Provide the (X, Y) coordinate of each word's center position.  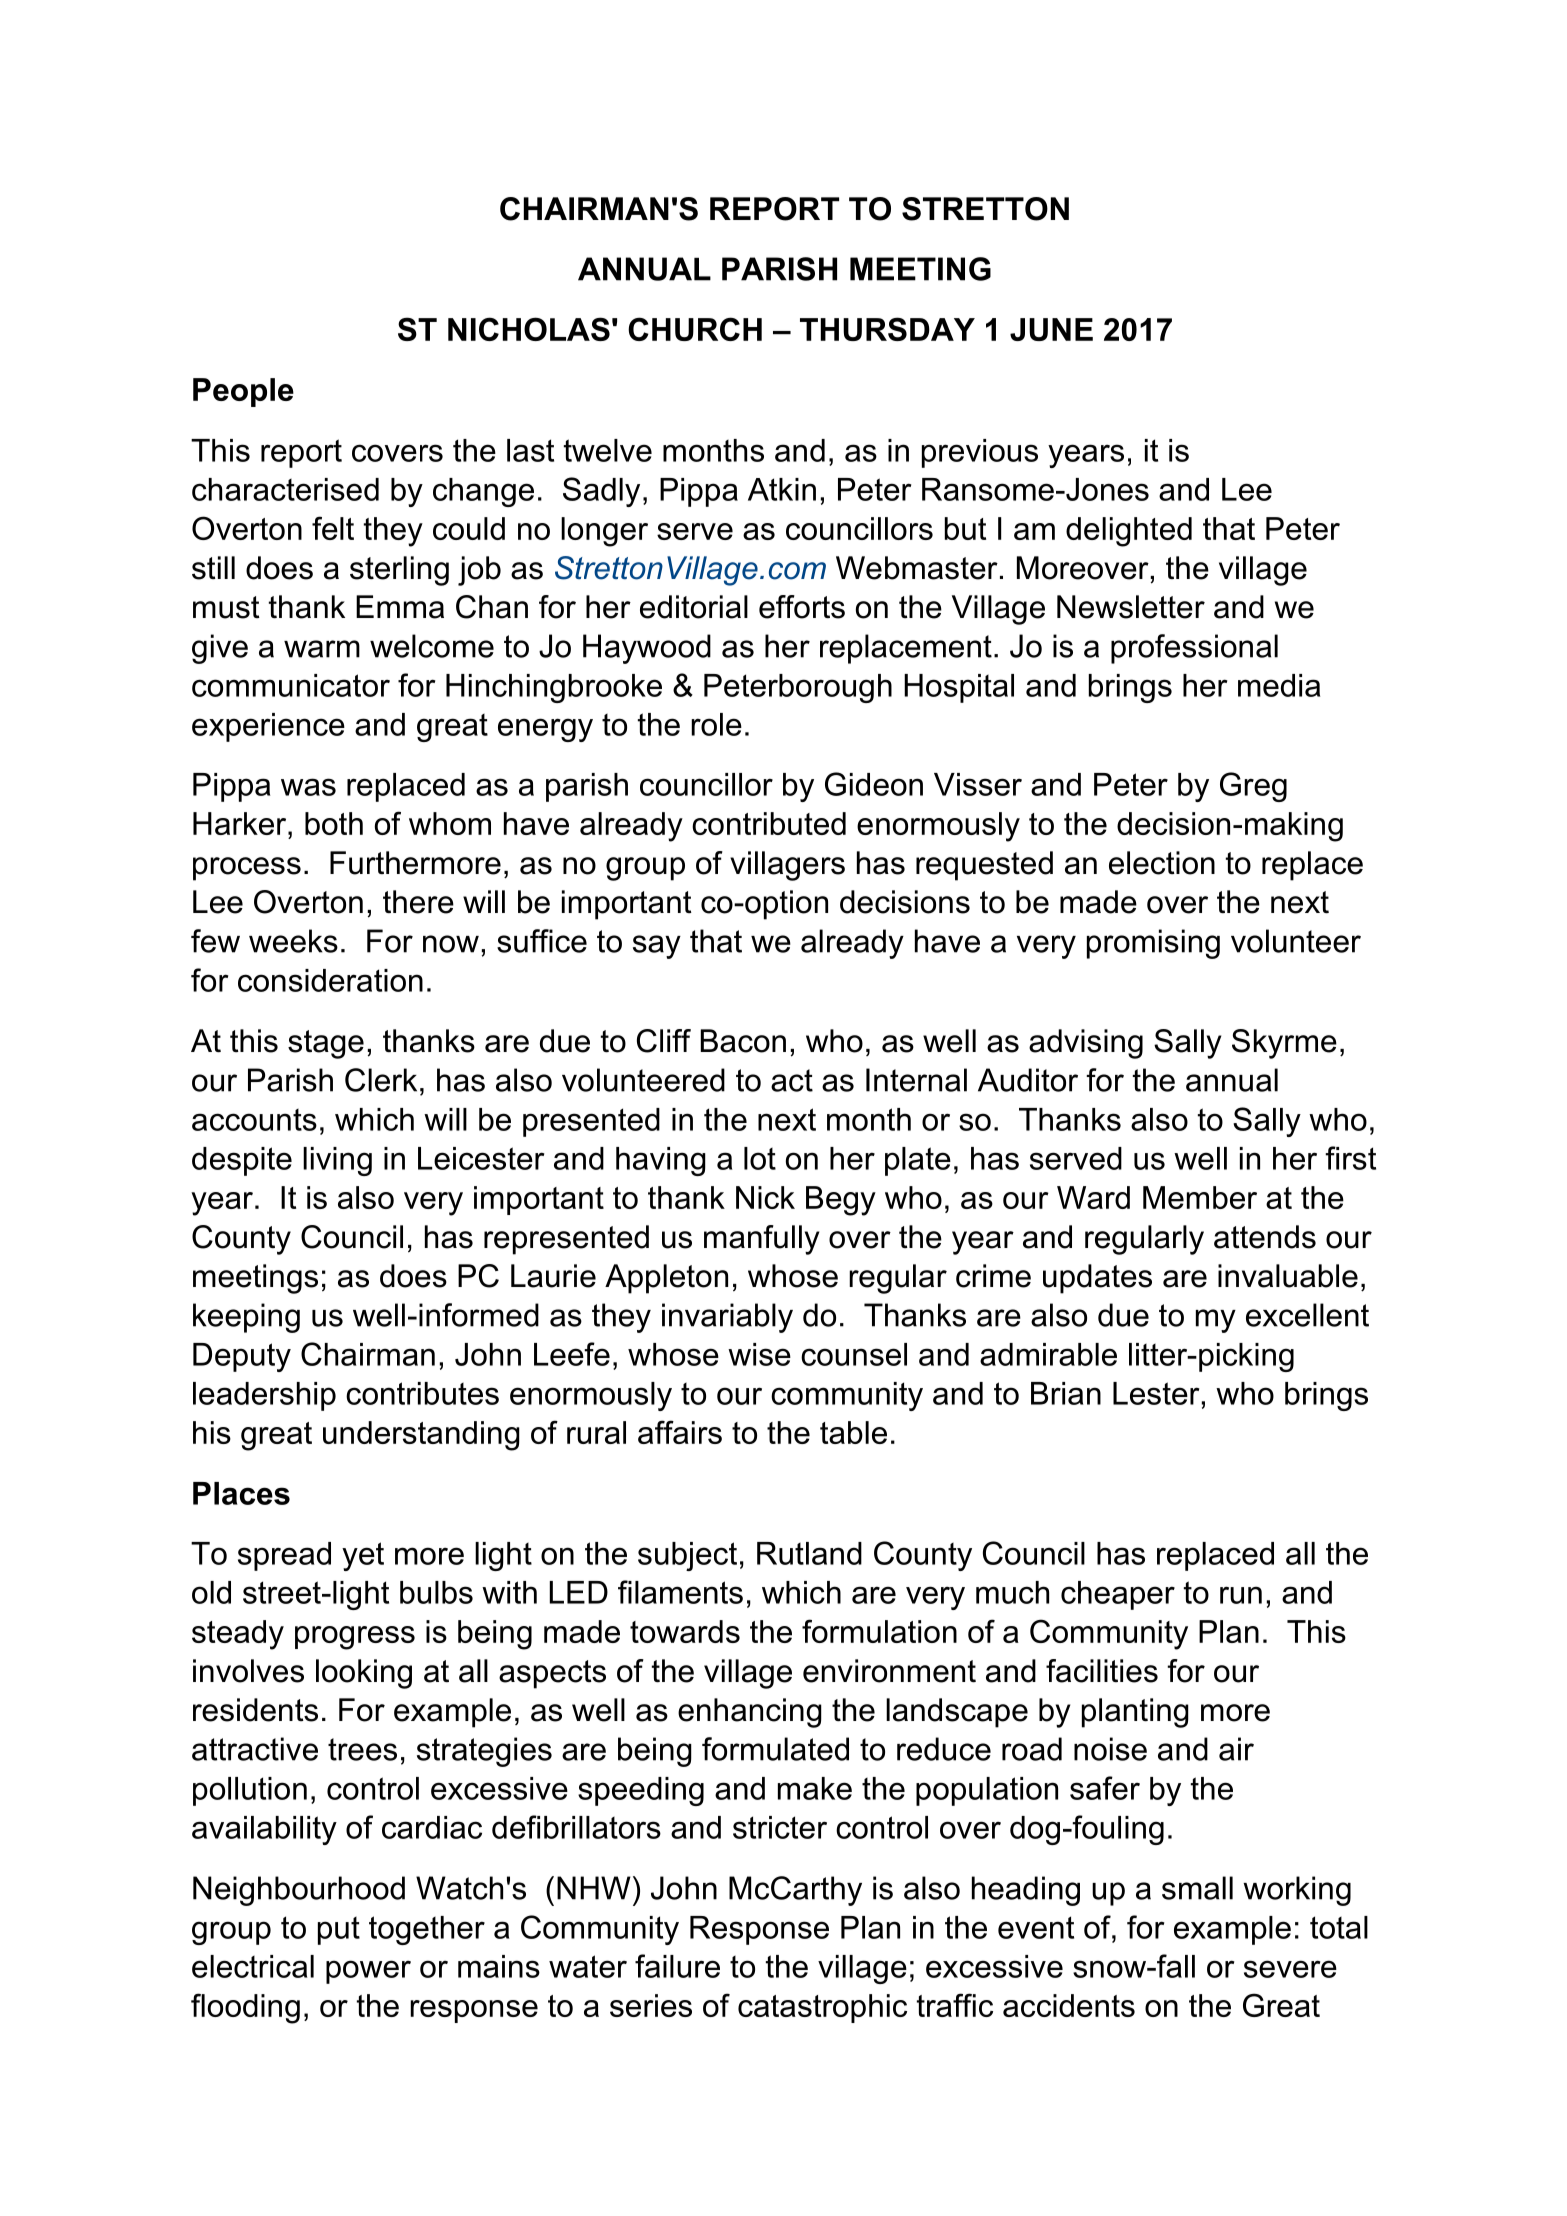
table (853, 1432)
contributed (769, 823)
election (1162, 863)
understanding (421, 1436)
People (243, 392)
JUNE (1051, 329)
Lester (1156, 1393)
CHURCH (695, 329)
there (418, 902)
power (368, 1972)
